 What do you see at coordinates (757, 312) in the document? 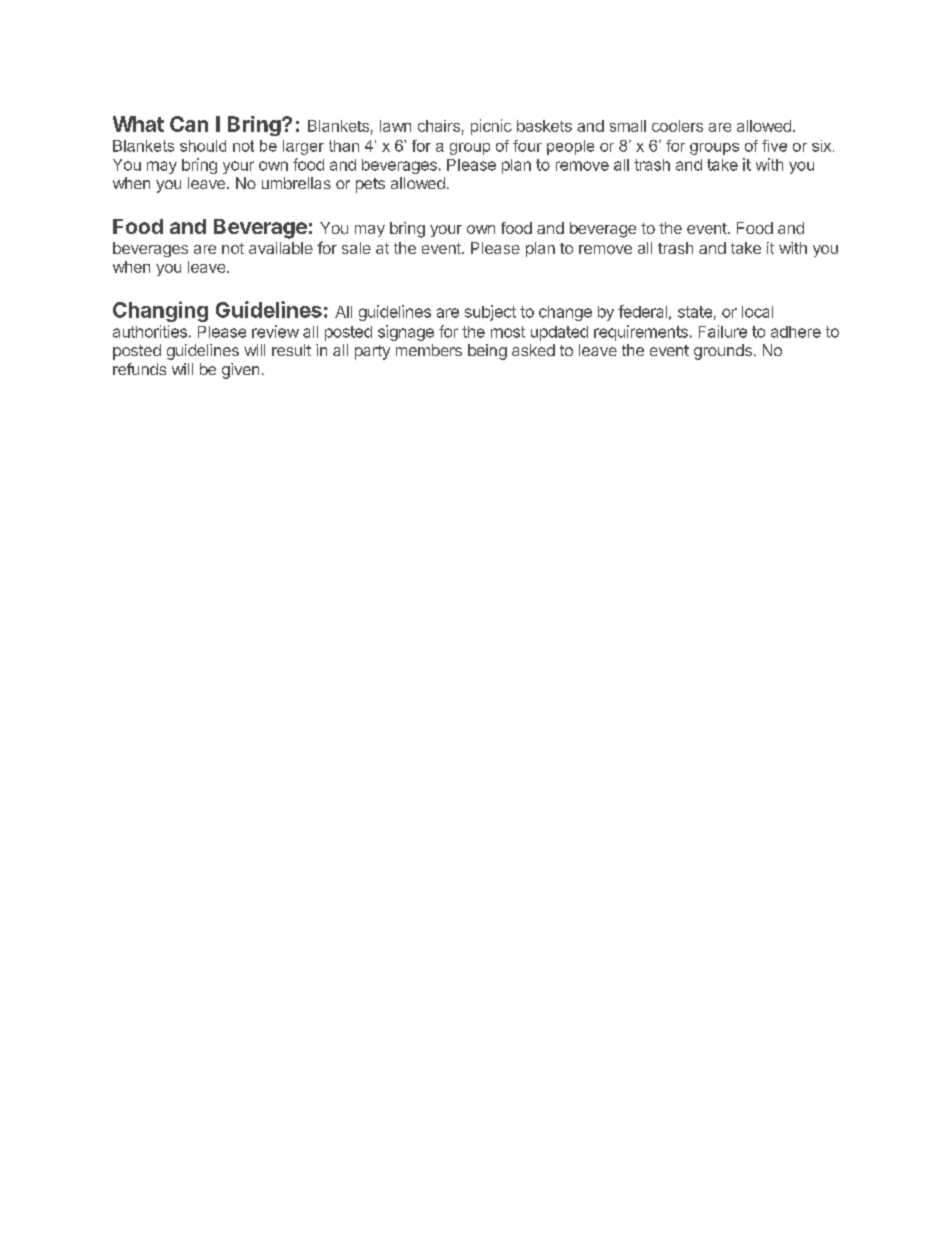
I see `local` at bounding box center [757, 312].
